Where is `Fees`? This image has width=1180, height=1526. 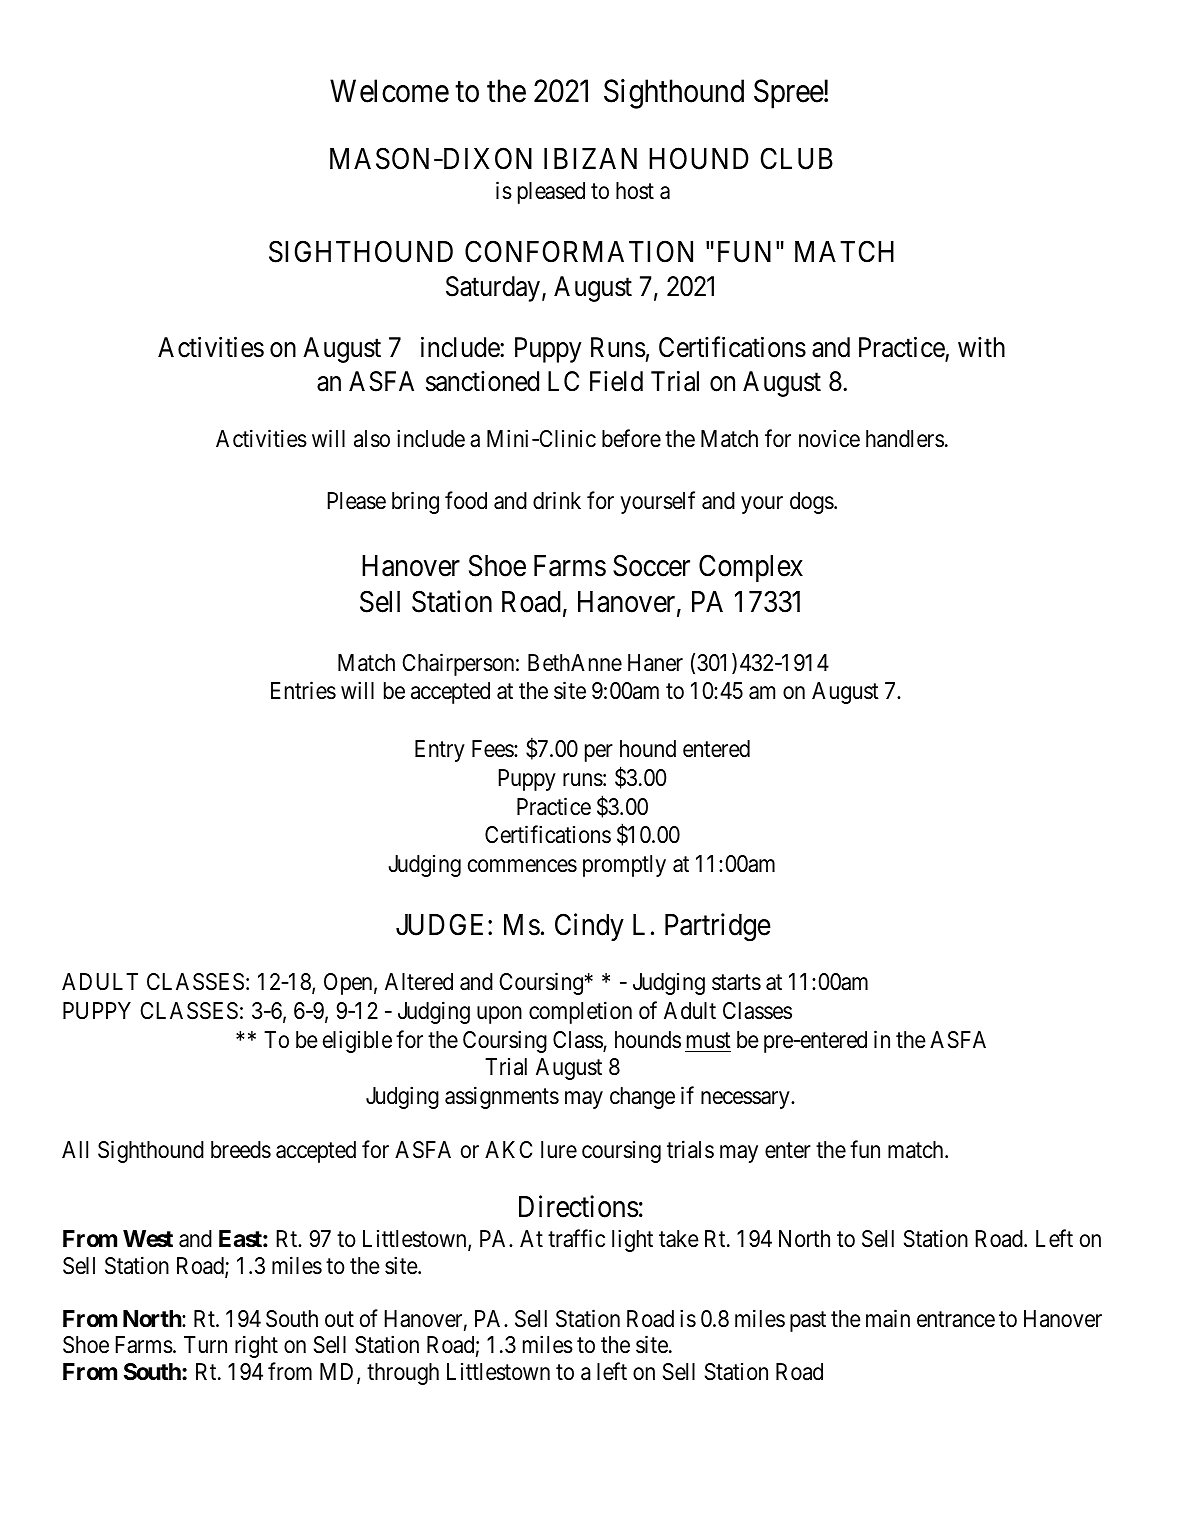 Fees is located at coordinates (493, 749).
